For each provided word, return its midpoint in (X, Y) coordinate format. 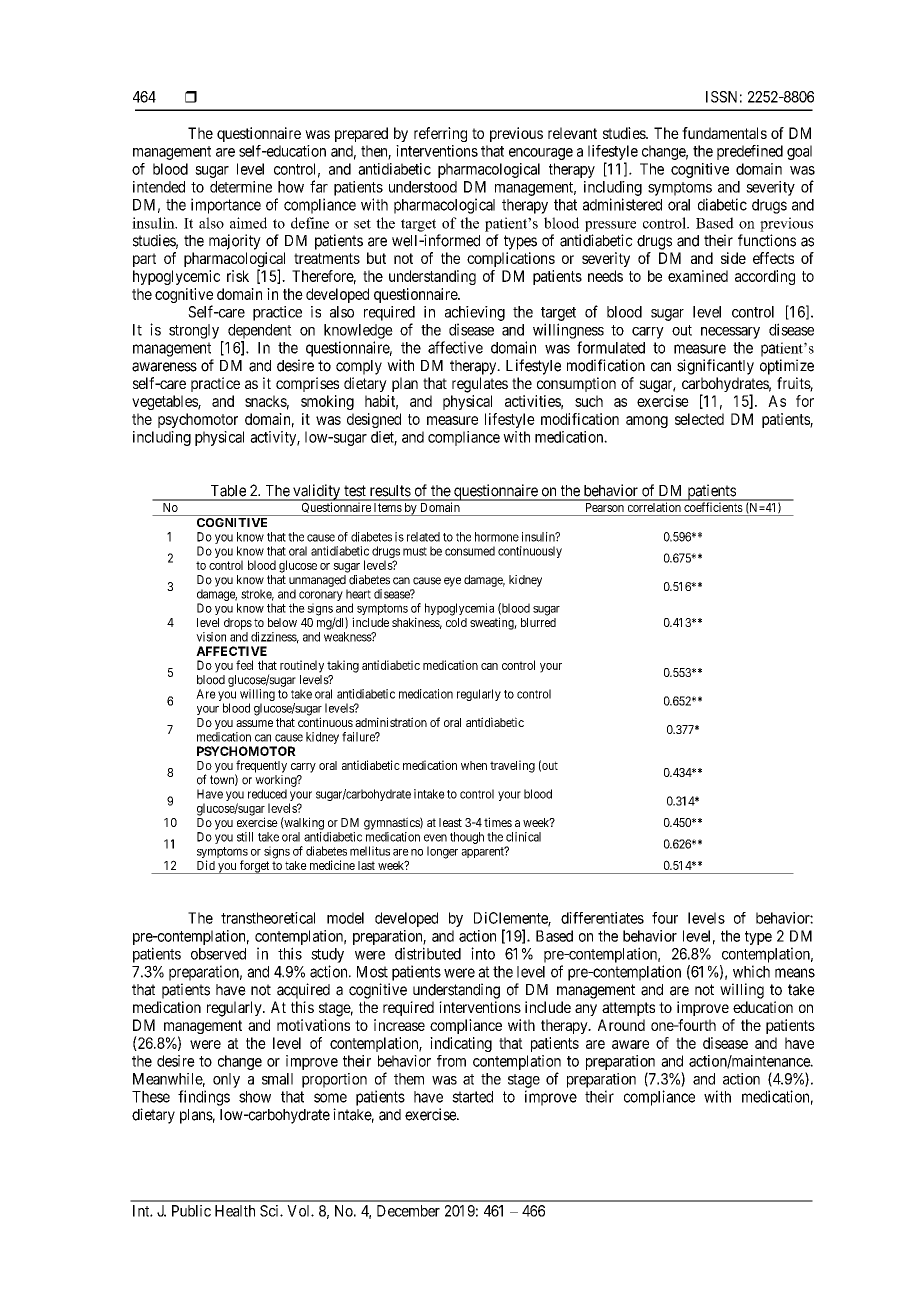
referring (440, 134)
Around (621, 1025)
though (467, 838)
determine (241, 187)
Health (235, 1211)
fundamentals (724, 133)
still (245, 837)
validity (316, 492)
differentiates (602, 918)
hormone (497, 537)
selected (699, 419)
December (408, 1211)
